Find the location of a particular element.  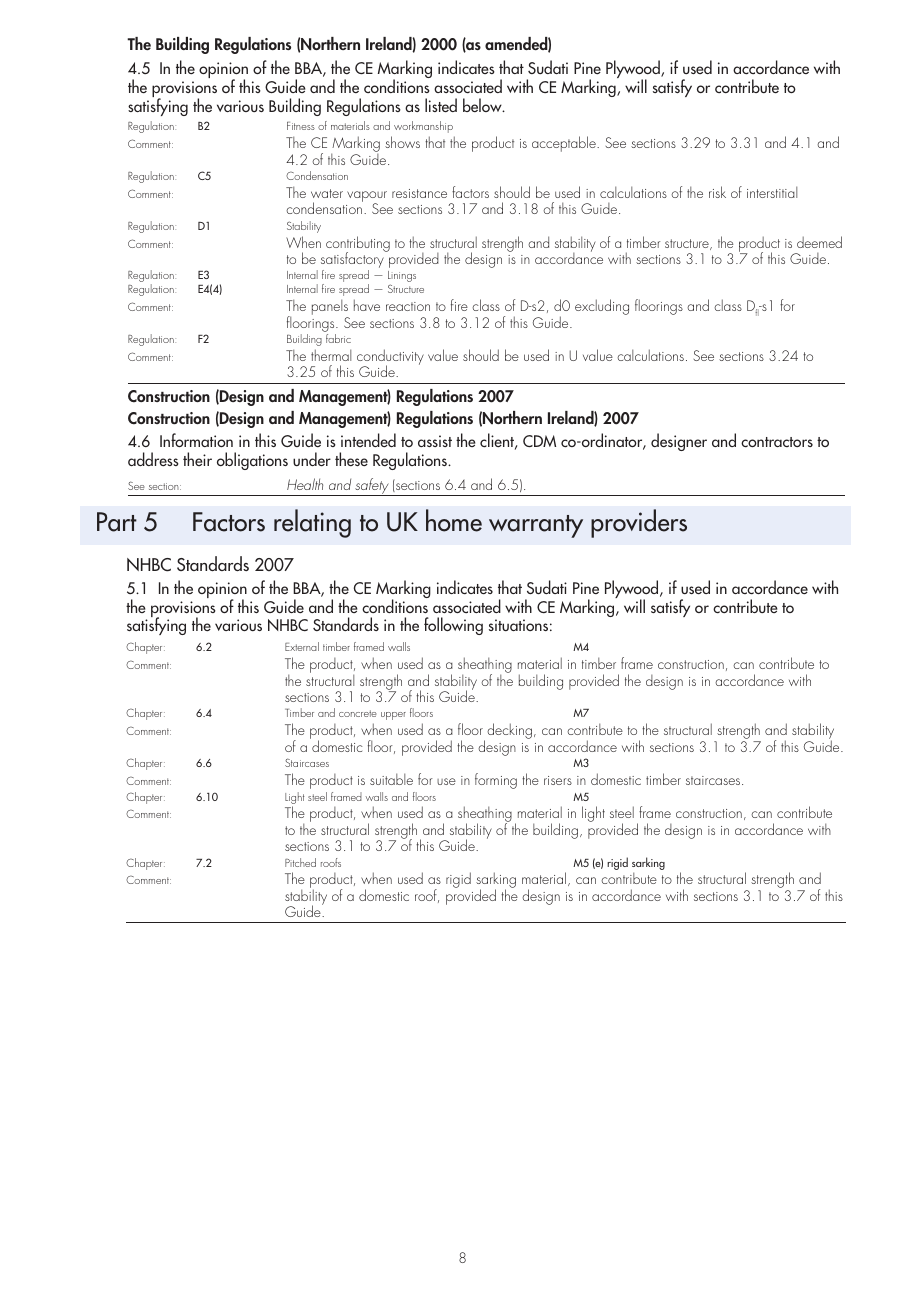

panels is located at coordinates (330, 308).
